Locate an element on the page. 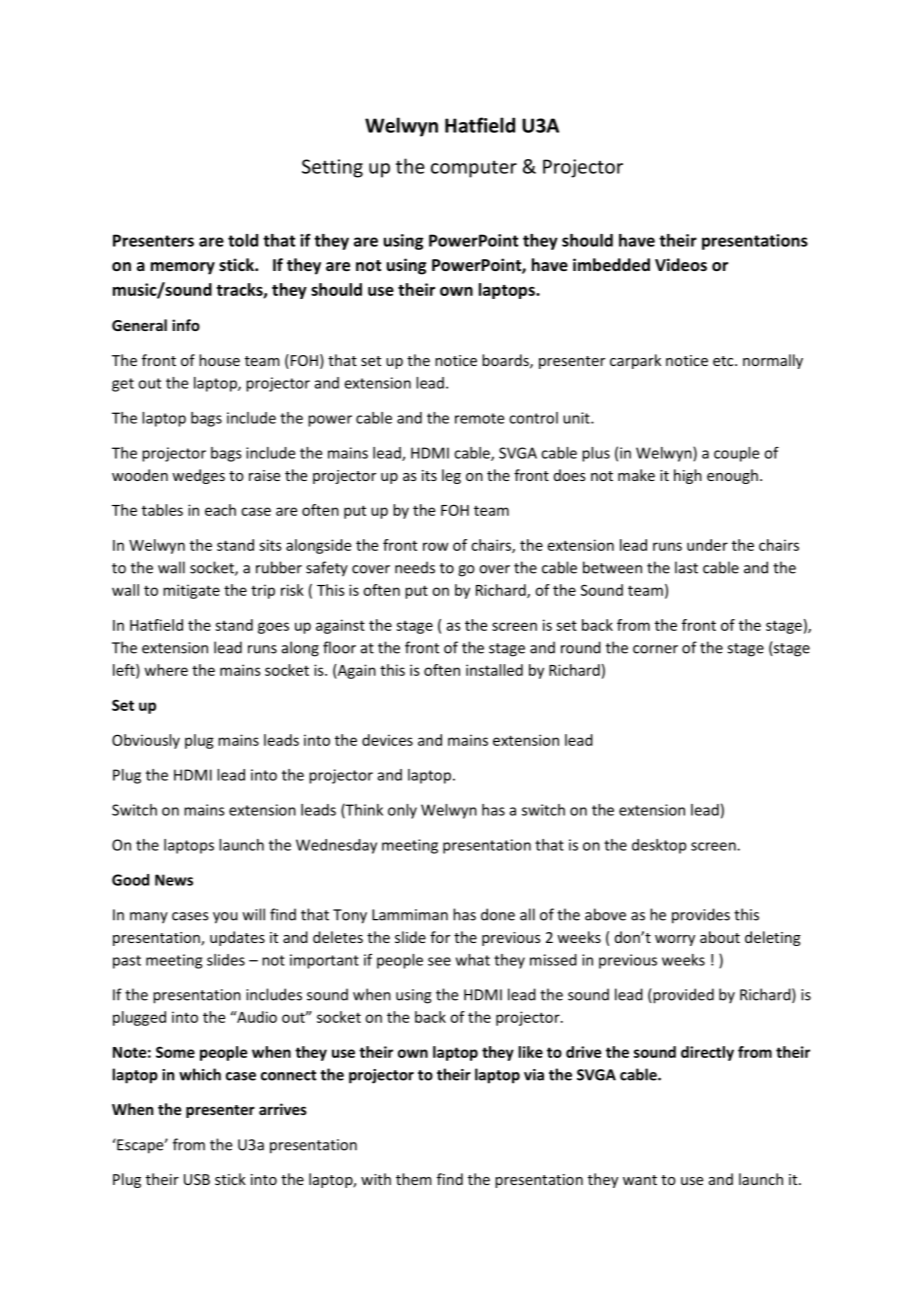 Image resolution: width=924 pixels, height=1308 pixels. Videos is located at coordinates (681, 264).
